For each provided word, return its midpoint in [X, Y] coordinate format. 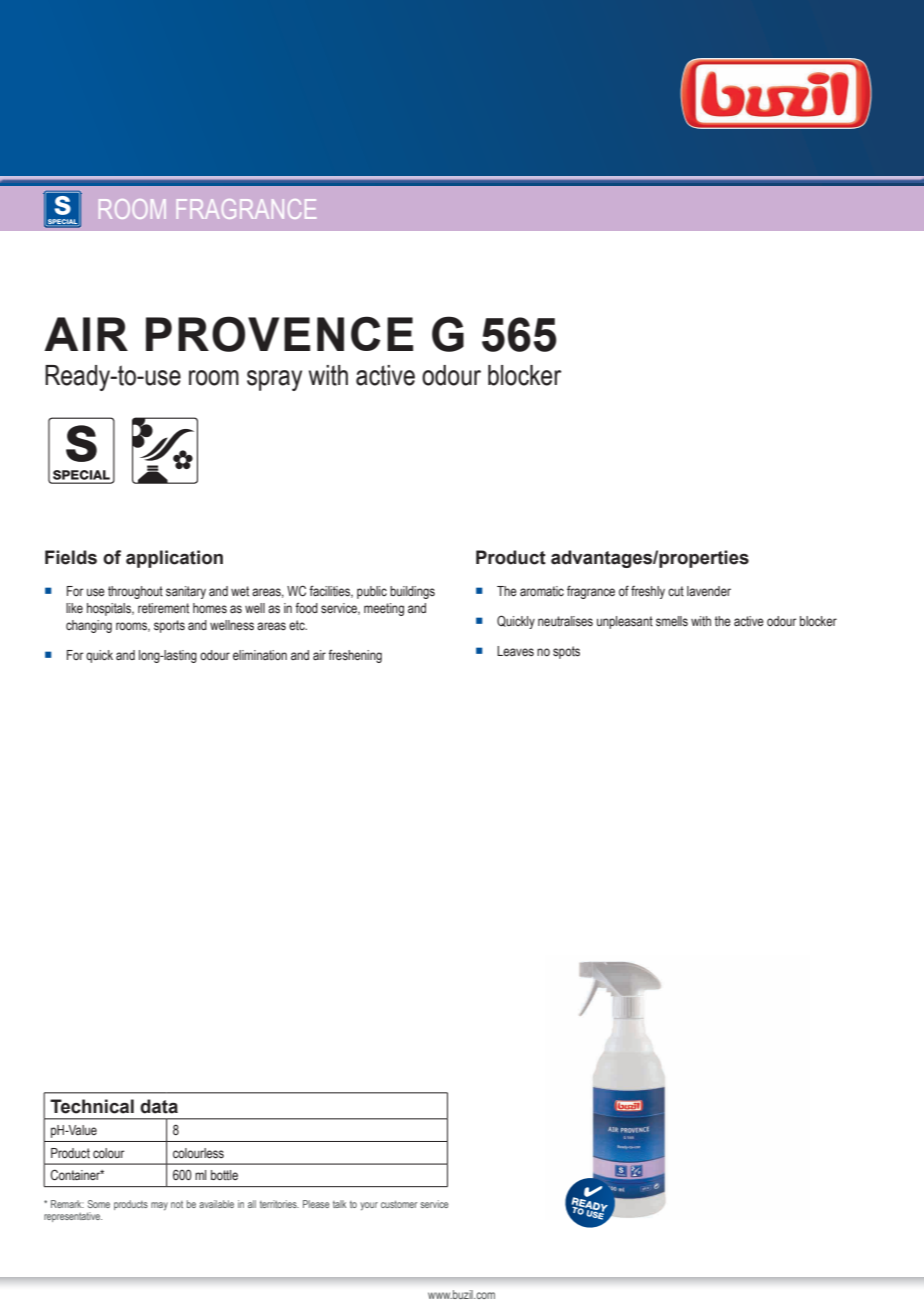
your [369, 1206]
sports [169, 626]
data [159, 1106]
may [159, 1206]
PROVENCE [279, 334]
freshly [648, 592]
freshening [355, 656]
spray [274, 380]
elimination [260, 655]
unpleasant [625, 622]
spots [566, 652]
